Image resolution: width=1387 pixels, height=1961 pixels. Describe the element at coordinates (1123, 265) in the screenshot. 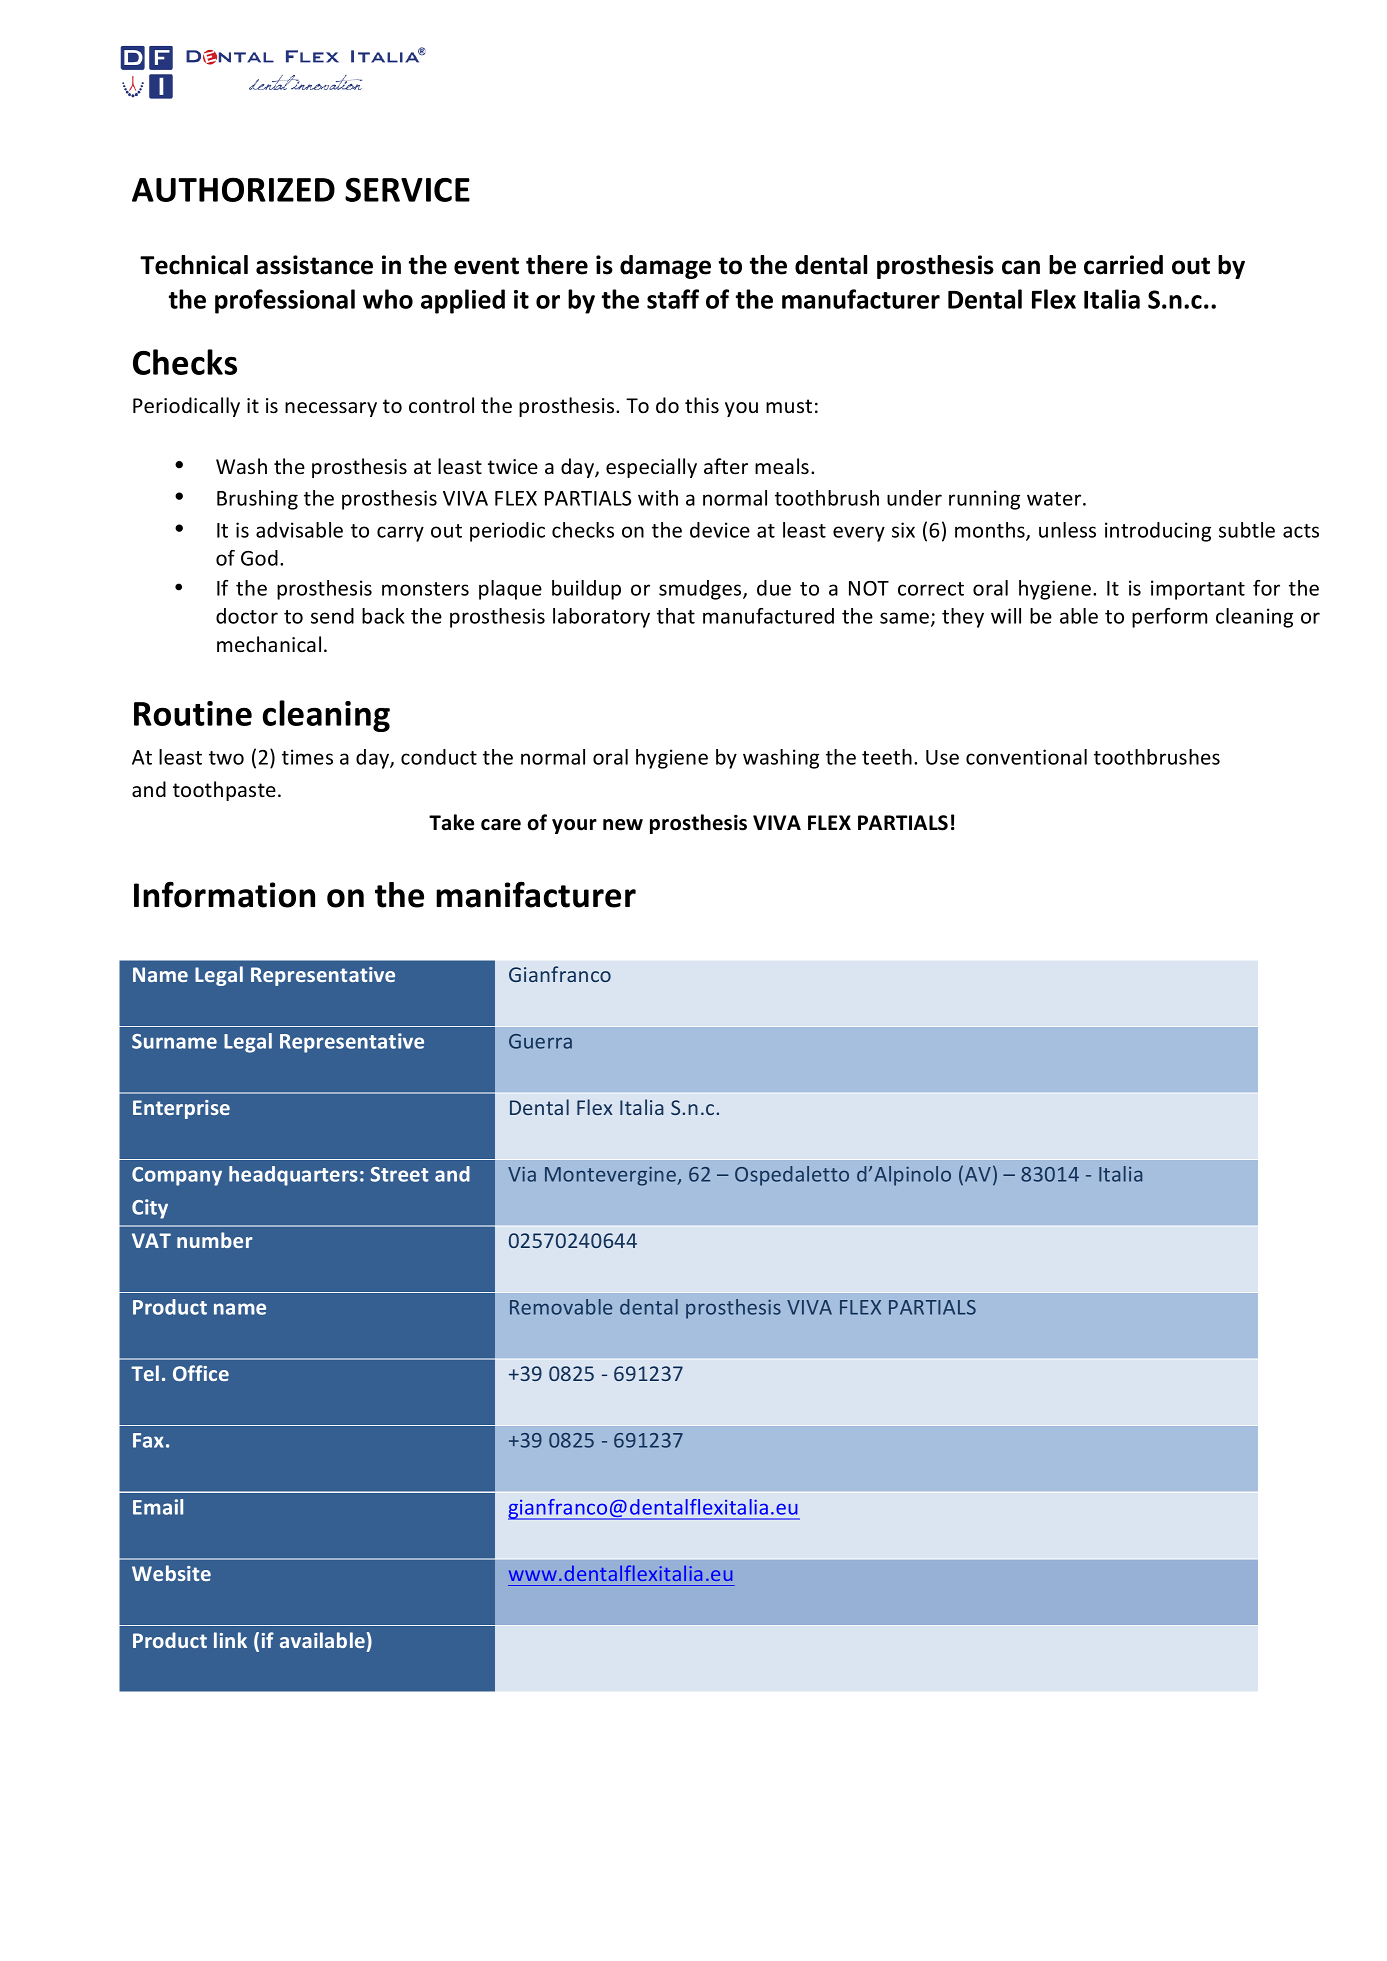

I see `carried` at that location.
